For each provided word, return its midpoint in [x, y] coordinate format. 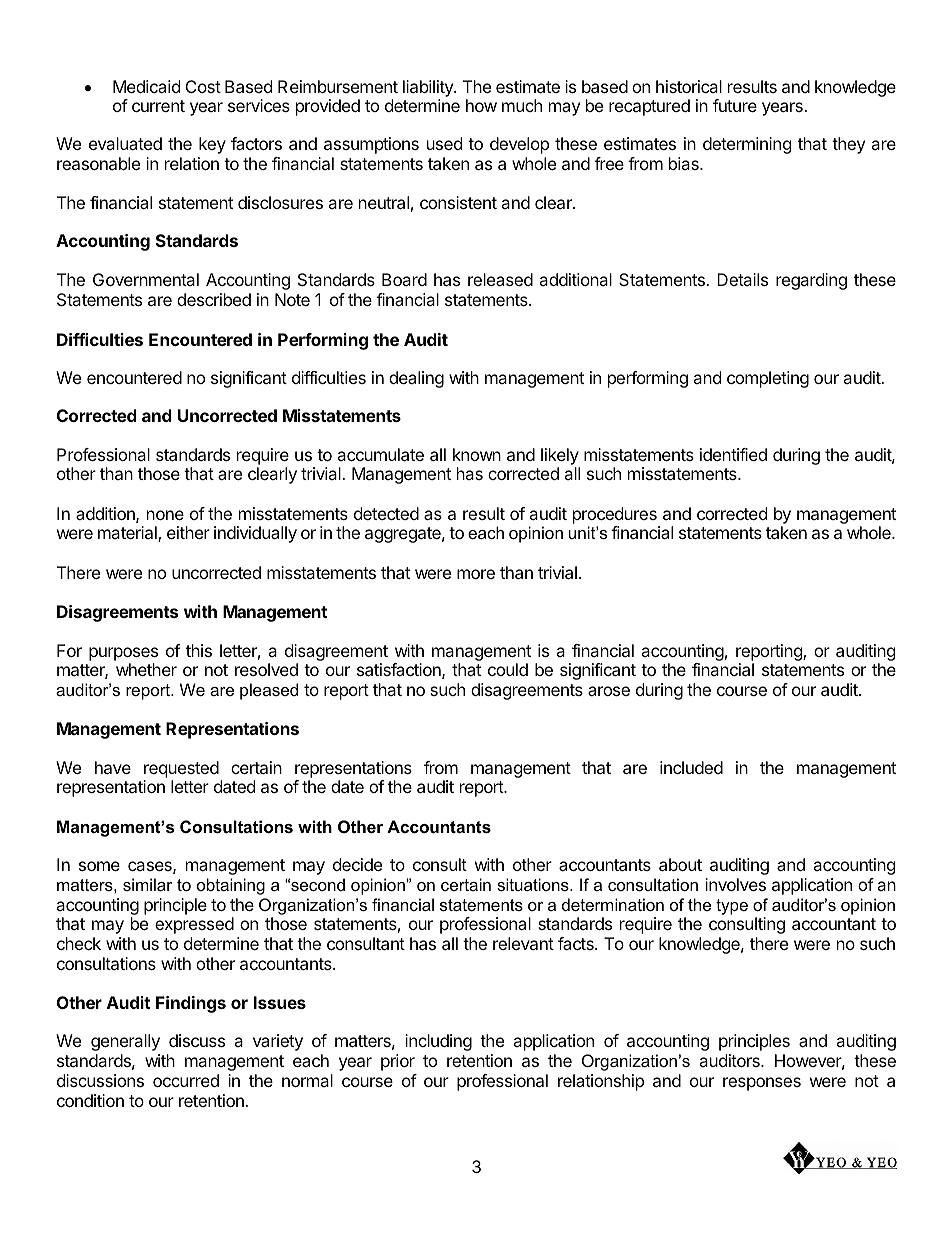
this [199, 650]
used [444, 143]
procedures [615, 515]
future [735, 105]
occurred [186, 1080]
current [158, 106]
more [476, 574]
